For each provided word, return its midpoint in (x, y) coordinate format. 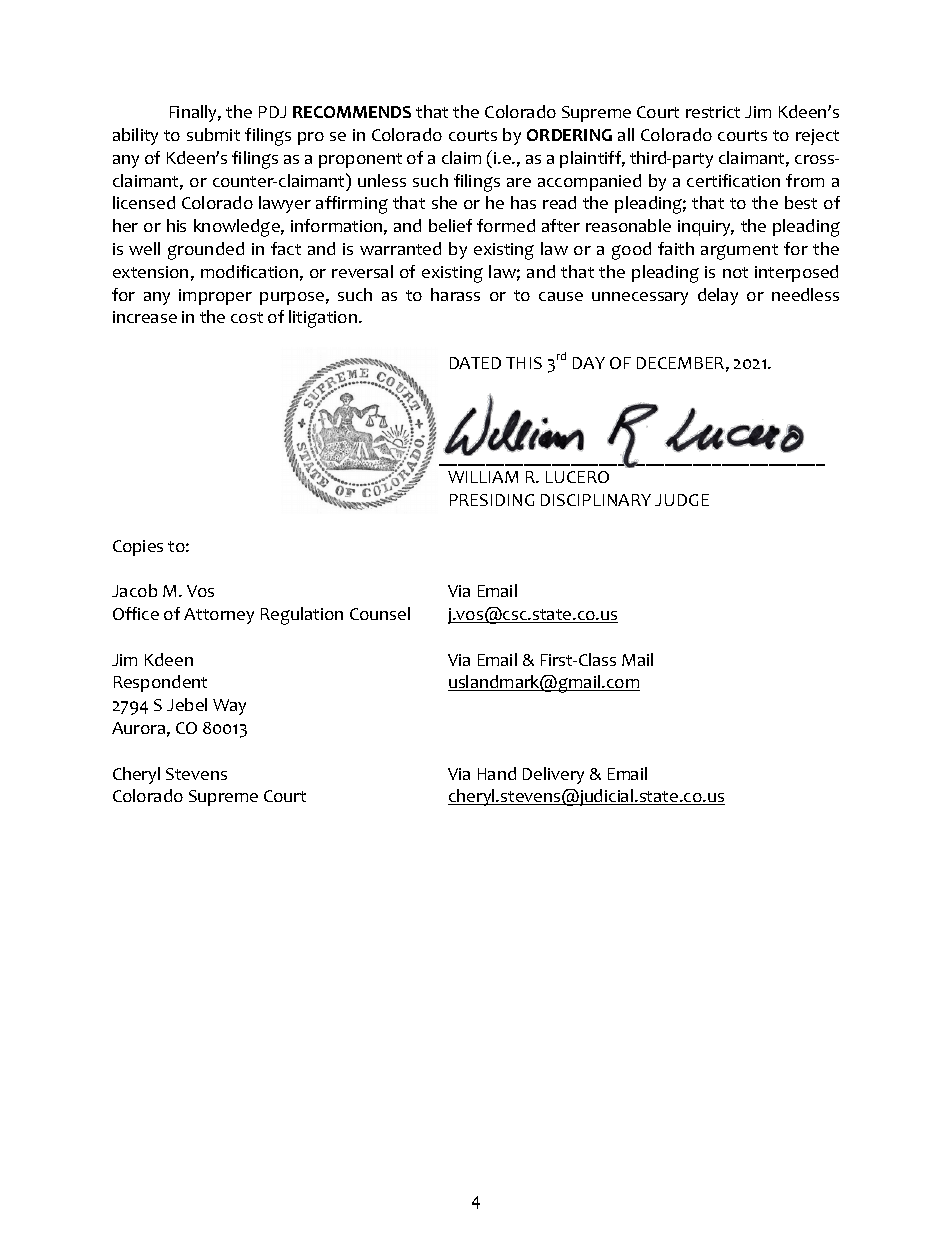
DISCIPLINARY (596, 500)
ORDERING (569, 135)
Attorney (219, 616)
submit (213, 134)
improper (215, 297)
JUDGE (682, 500)
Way (229, 707)
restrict (713, 112)
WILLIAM (483, 477)
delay (718, 296)
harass (455, 294)
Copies (138, 548)
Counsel (380, 613)
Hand (497, 773)
